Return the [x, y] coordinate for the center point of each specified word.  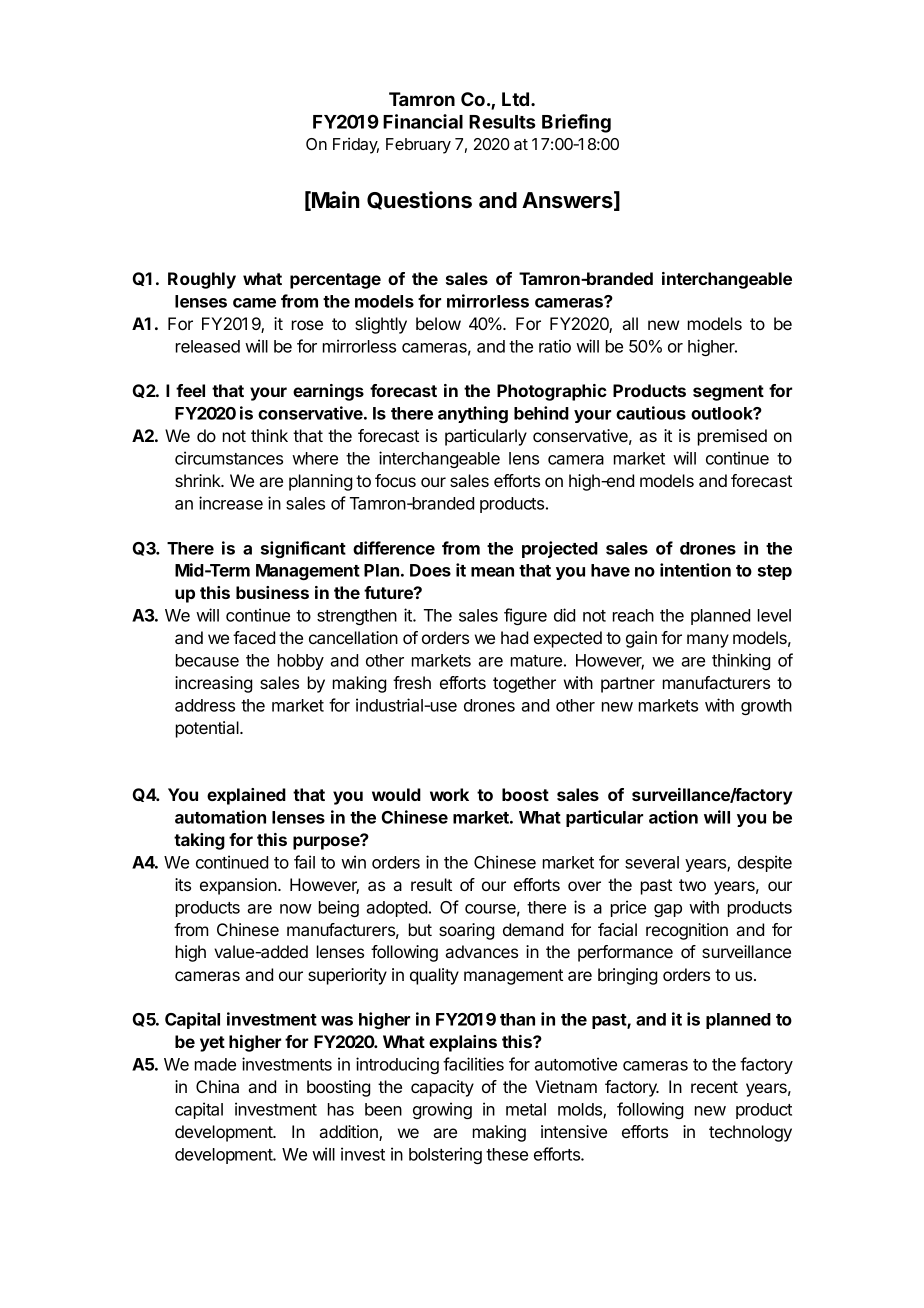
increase [231, 503]
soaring [466, 931]
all [630, 323]
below [438, 323]
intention [695, 570]
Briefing [576, 123]
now [296, 909]
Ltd [517, 99]
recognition [687, 931]
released [208, 346]
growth [766, 707]
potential [208, 729]
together [524, 684]
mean [492, 572]
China [217, 1086]
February [418, 146]
